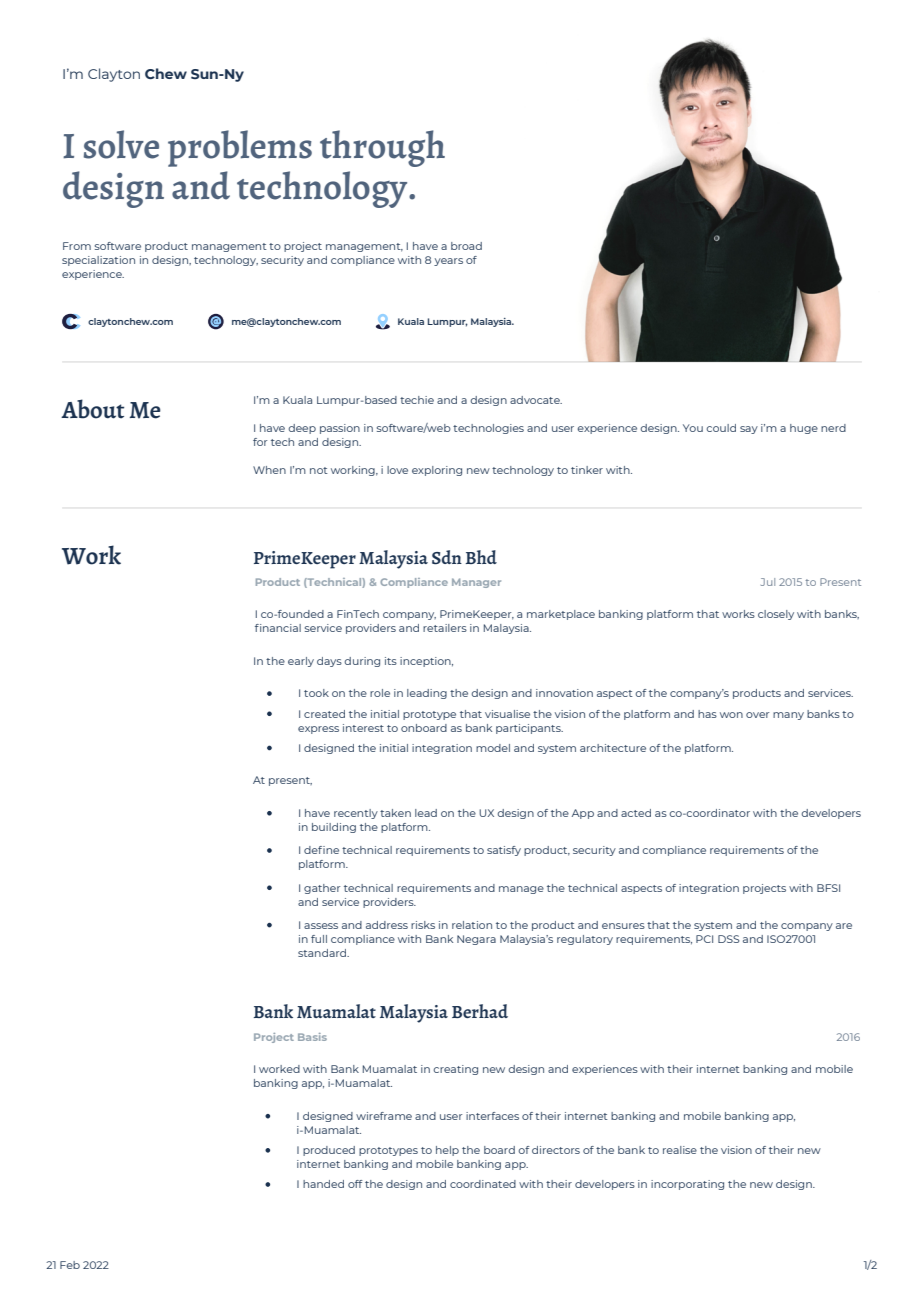 This page has height=1308, width=924. What do you see at coordinates (437, 471) in the page?
I see `exploring` at bounding box center [437, 471].
